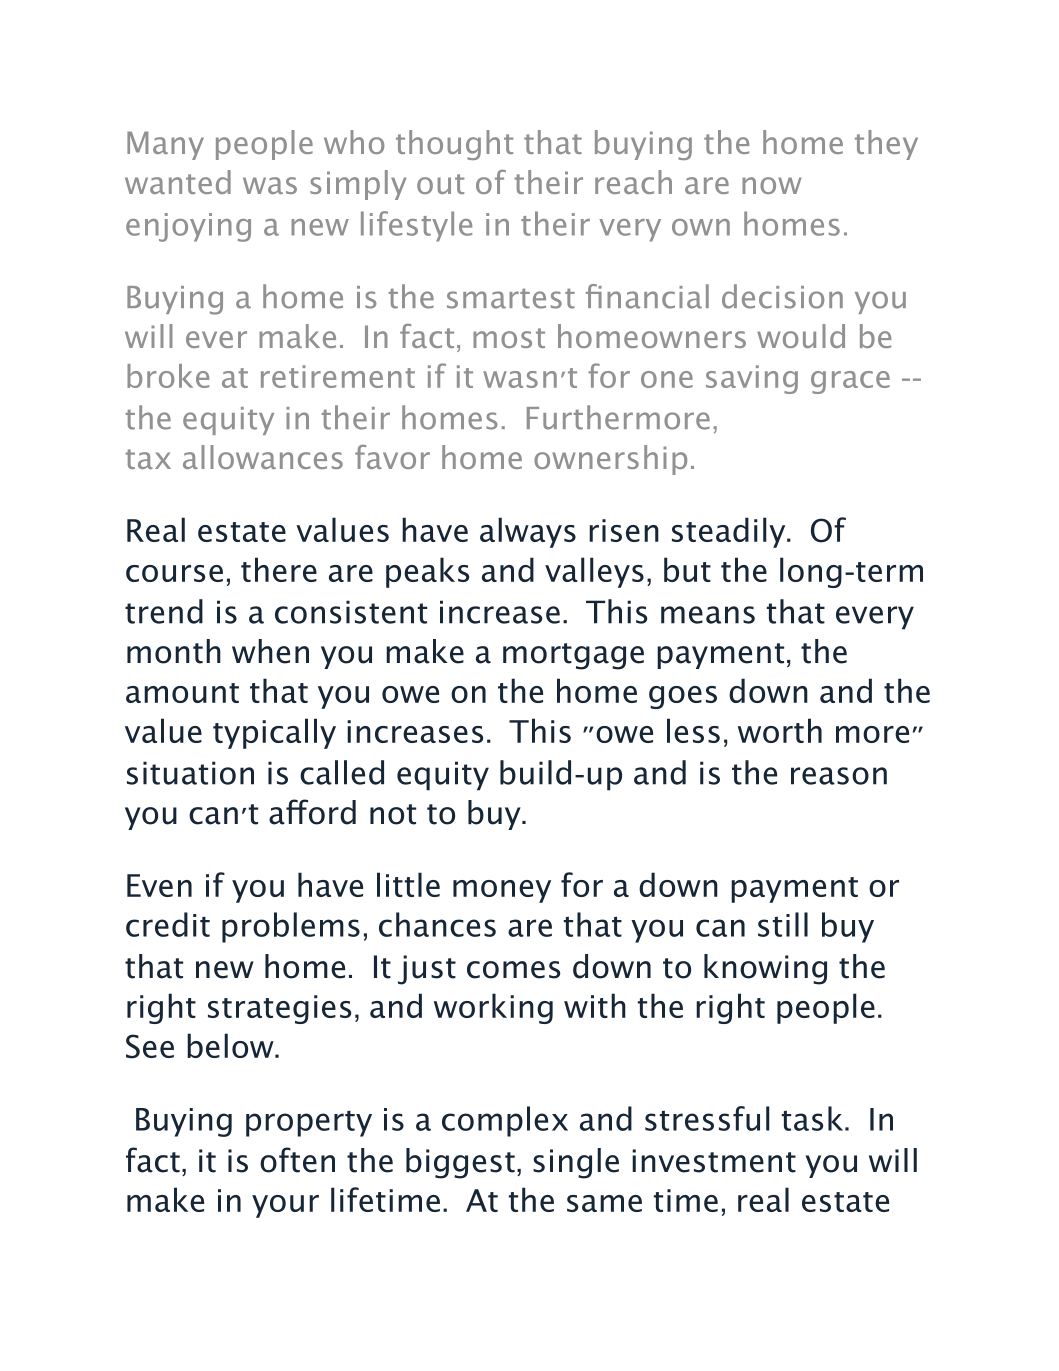 The height and width of the document is (1371, 1059). What do you see at coordinates (610, 460) in the document?
I see `ownership` at bounding box center [610, 460].
